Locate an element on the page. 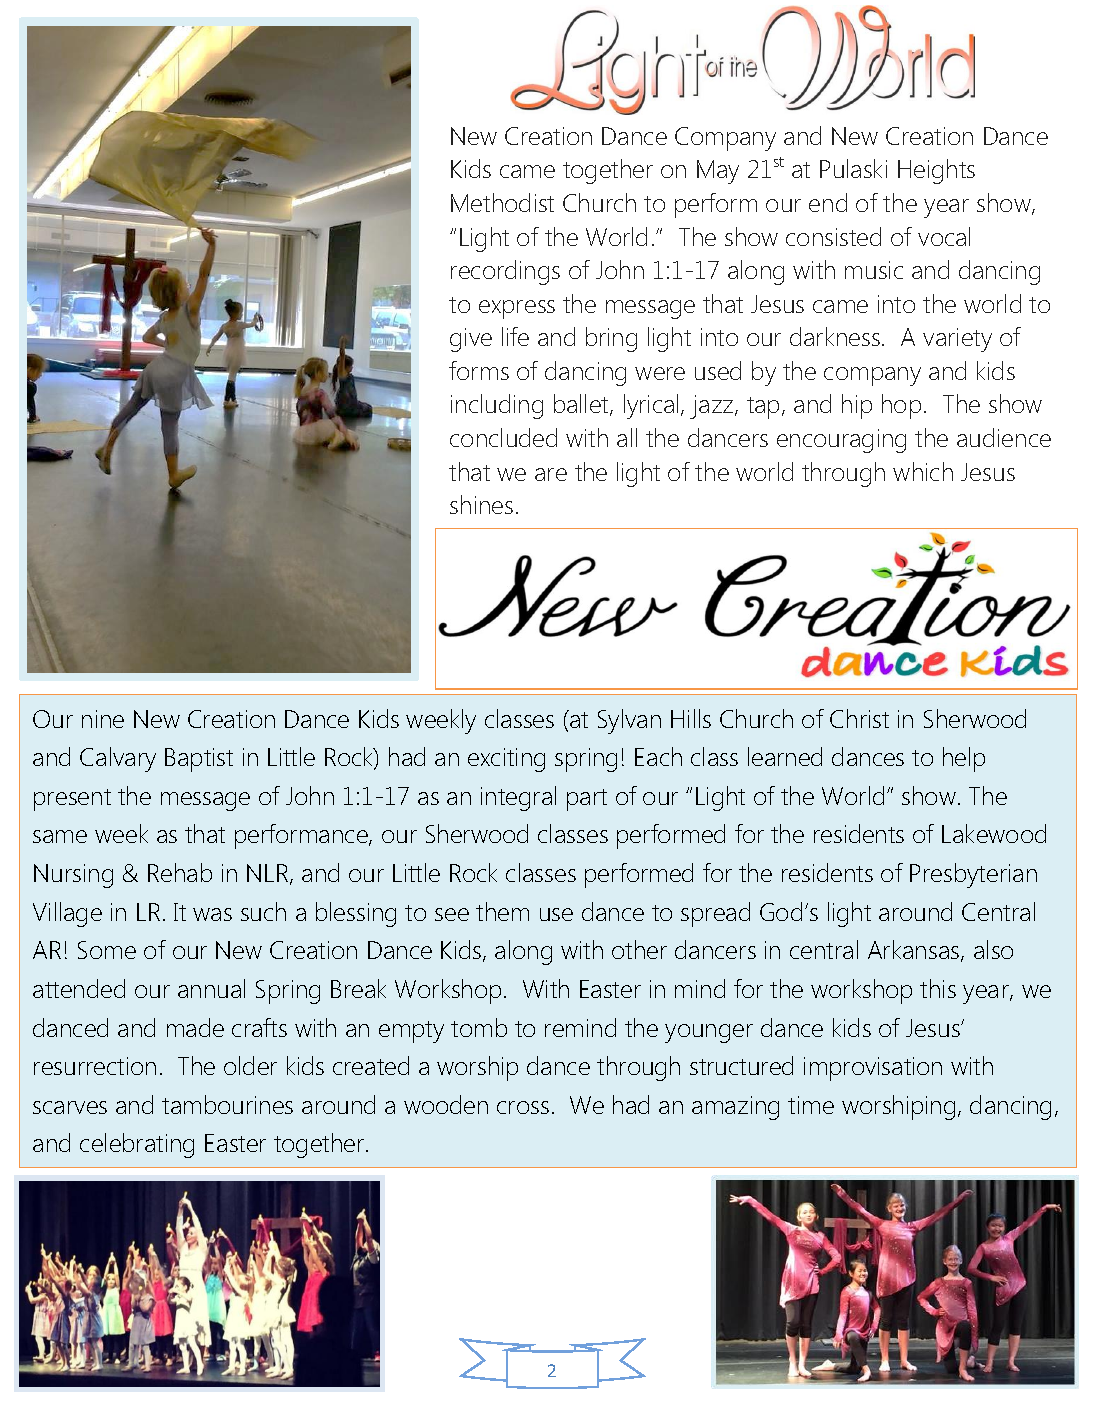  which is located at coordinates (923, 471).
